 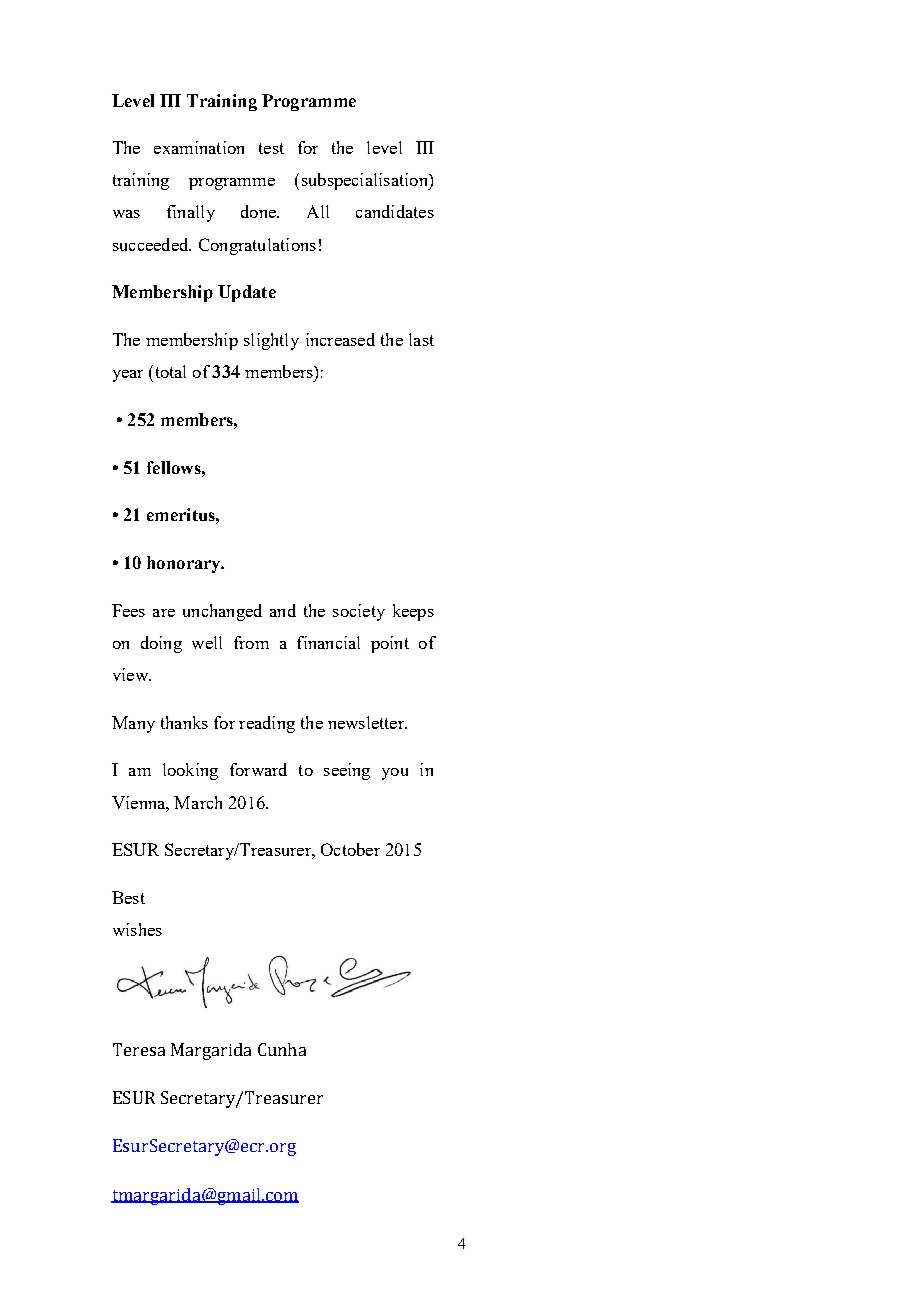 I want to click on newsletter, so click(x=367, y=722).
